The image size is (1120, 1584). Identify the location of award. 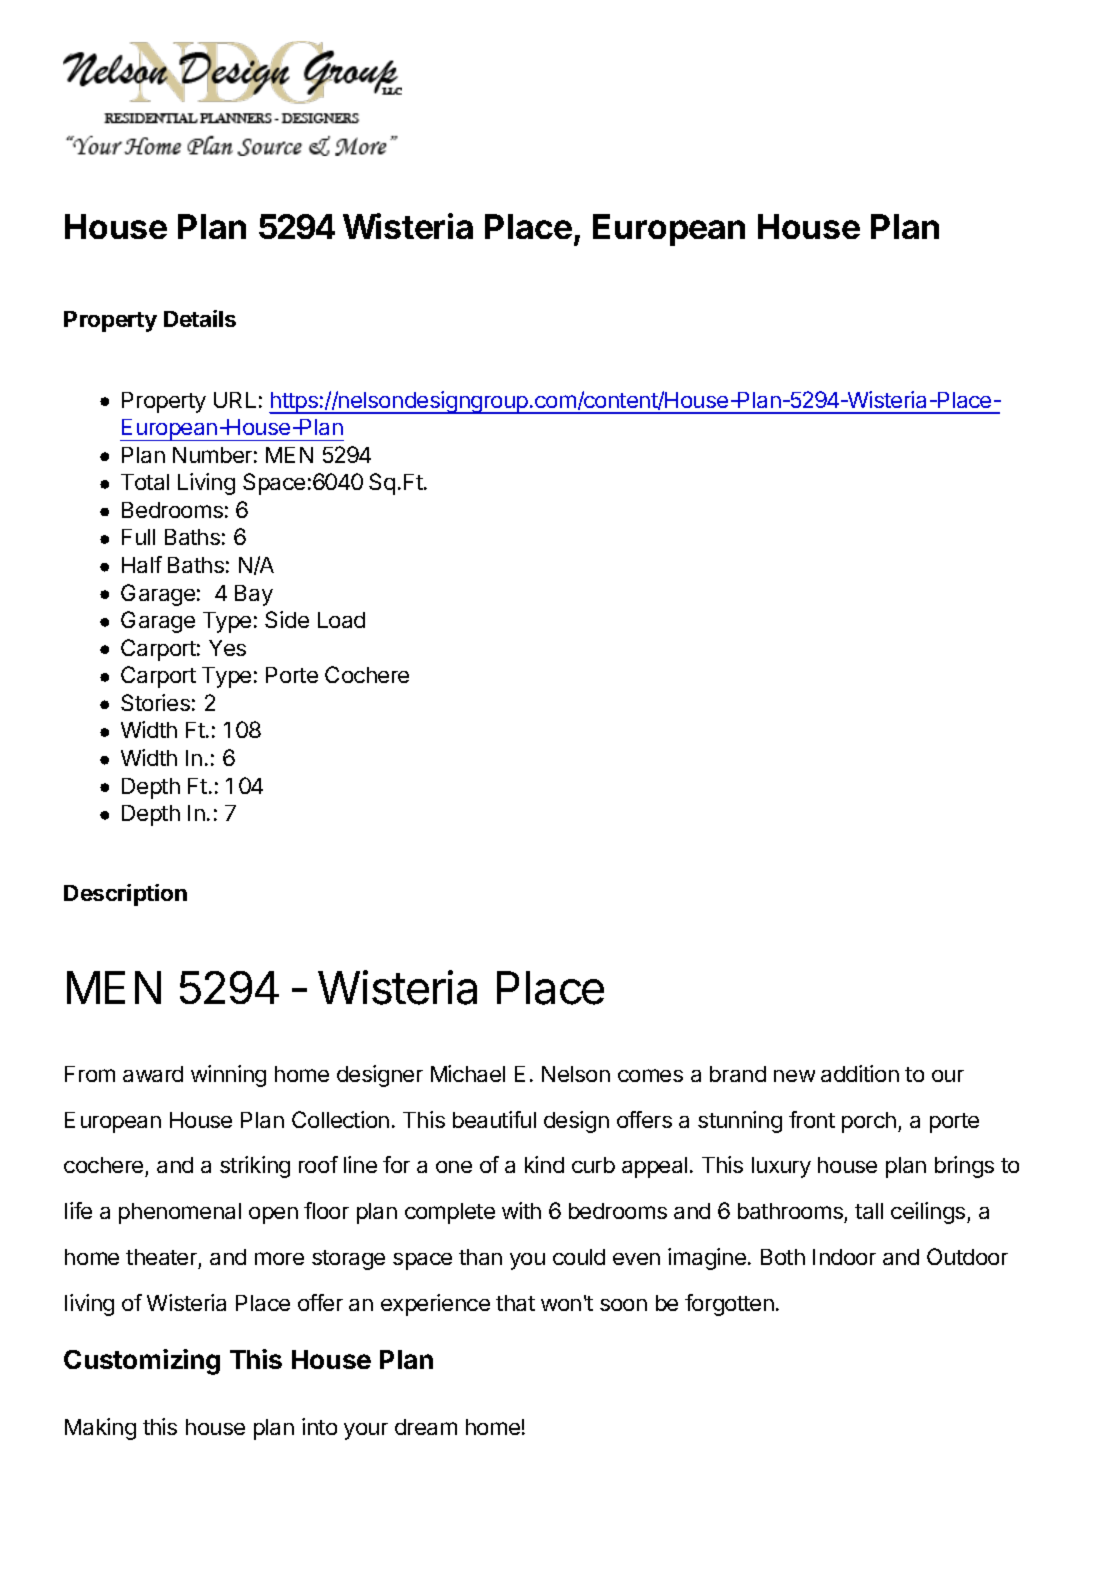
(153, 1074).
